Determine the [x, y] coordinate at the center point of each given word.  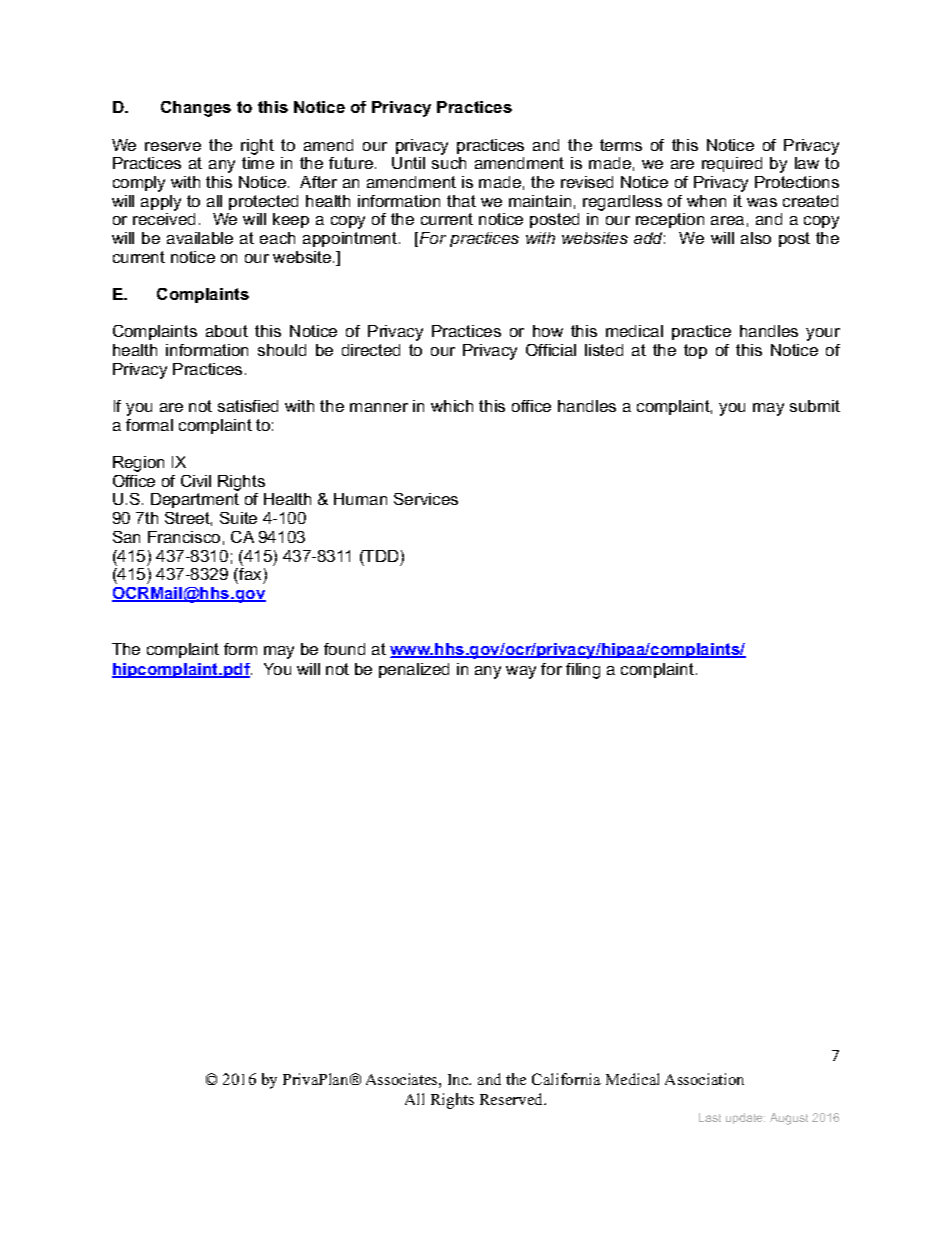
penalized [414, 670]
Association [704, 1079]
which [452, 406]
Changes [196, 109]
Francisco [184, 537]
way [521, 672]
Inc [459, 1079]
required [732, 164]
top [695, 351]
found [344, 649]
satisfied [248, 406]
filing [583, 671]
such [449, 163]
